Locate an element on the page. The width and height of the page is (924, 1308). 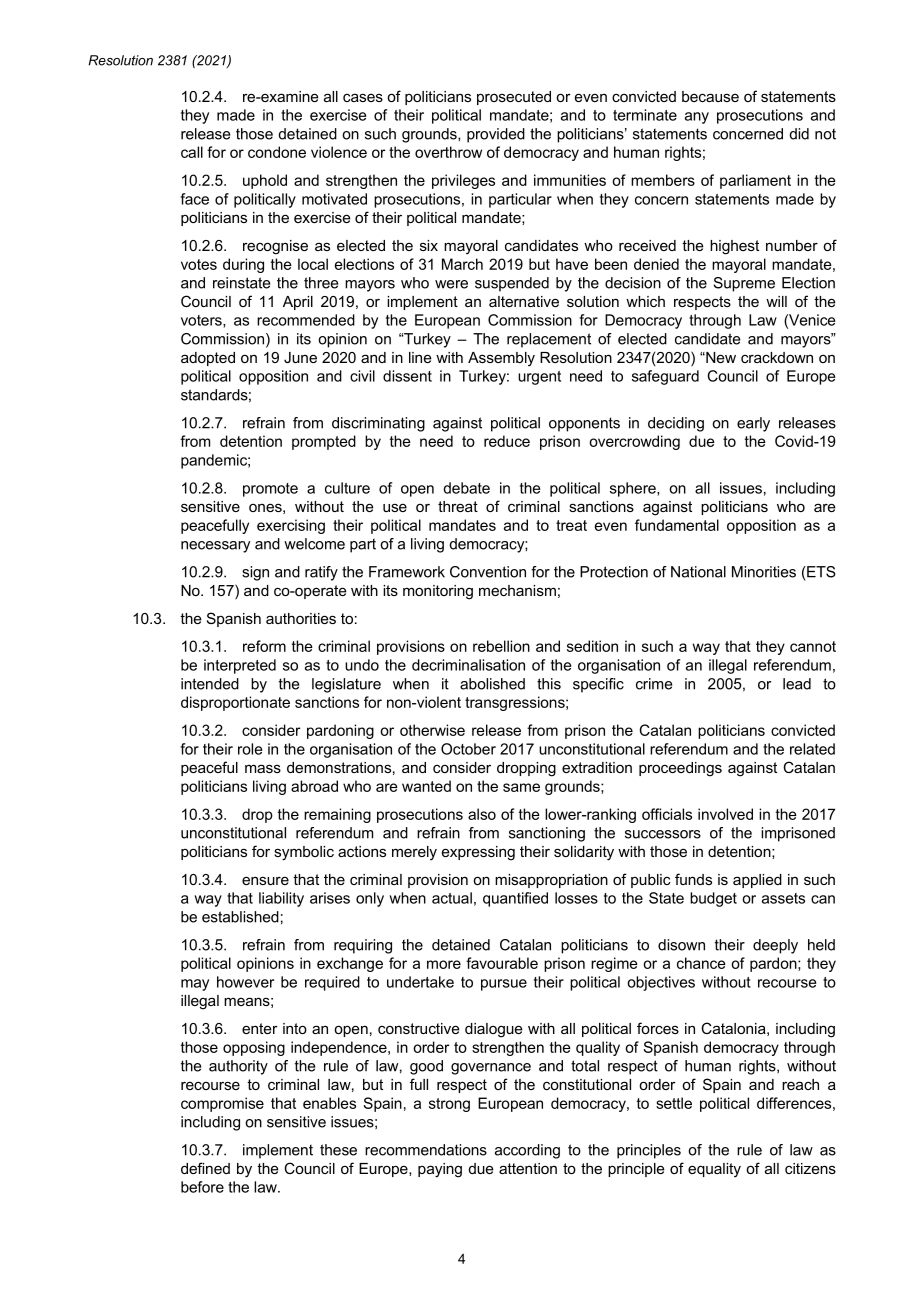
New is located at coordinates (720, 357).
